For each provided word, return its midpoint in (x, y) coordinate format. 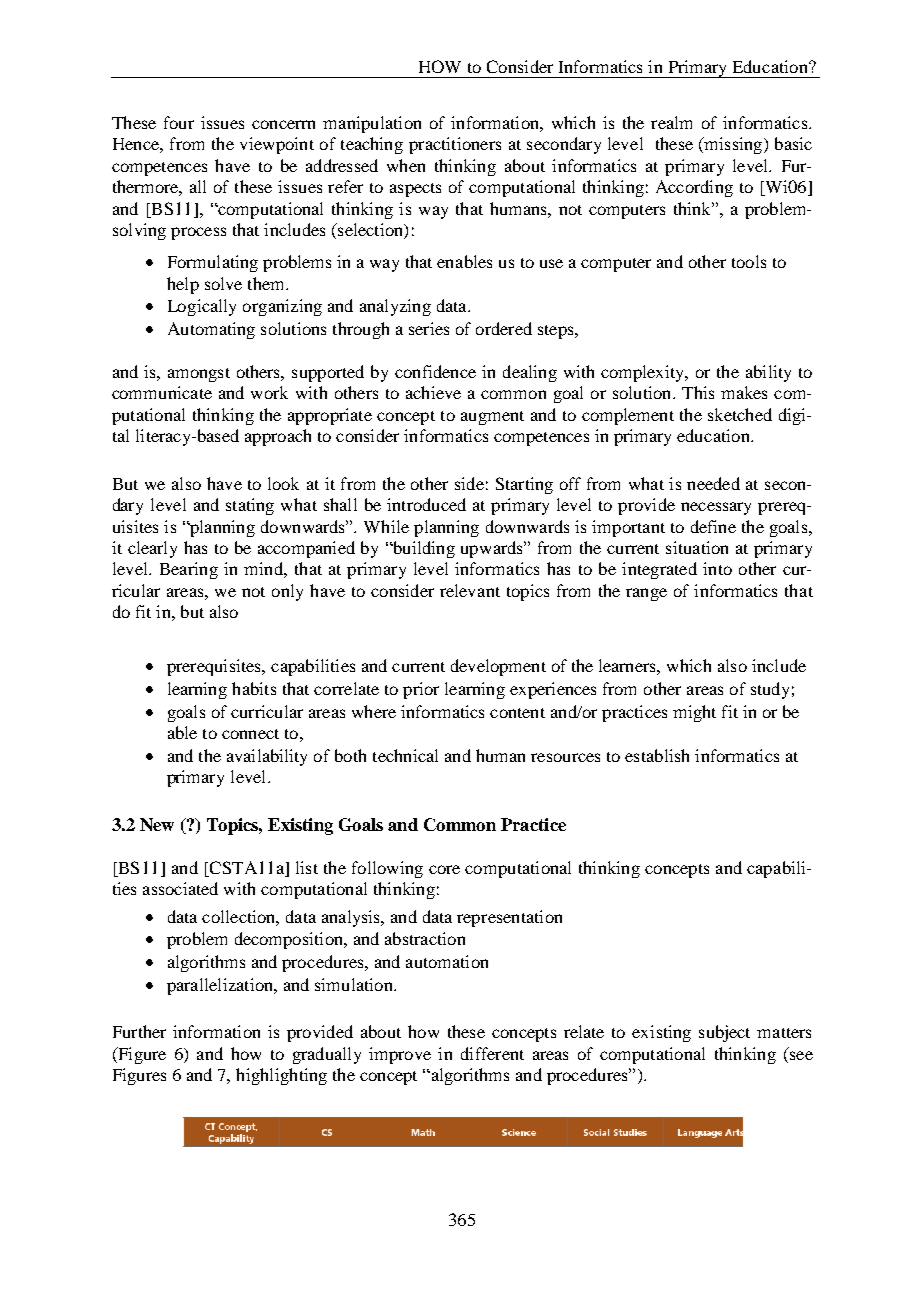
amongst (199, 375)
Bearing (189, 570)
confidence (435, 371)
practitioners (455, 145)
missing (733, 145)
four (179, 122)
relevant (470, 590)
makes (744, 392)
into (717, 568)
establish (657, 755)
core (444, 869)
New (157, 824)
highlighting (281, 1076)
